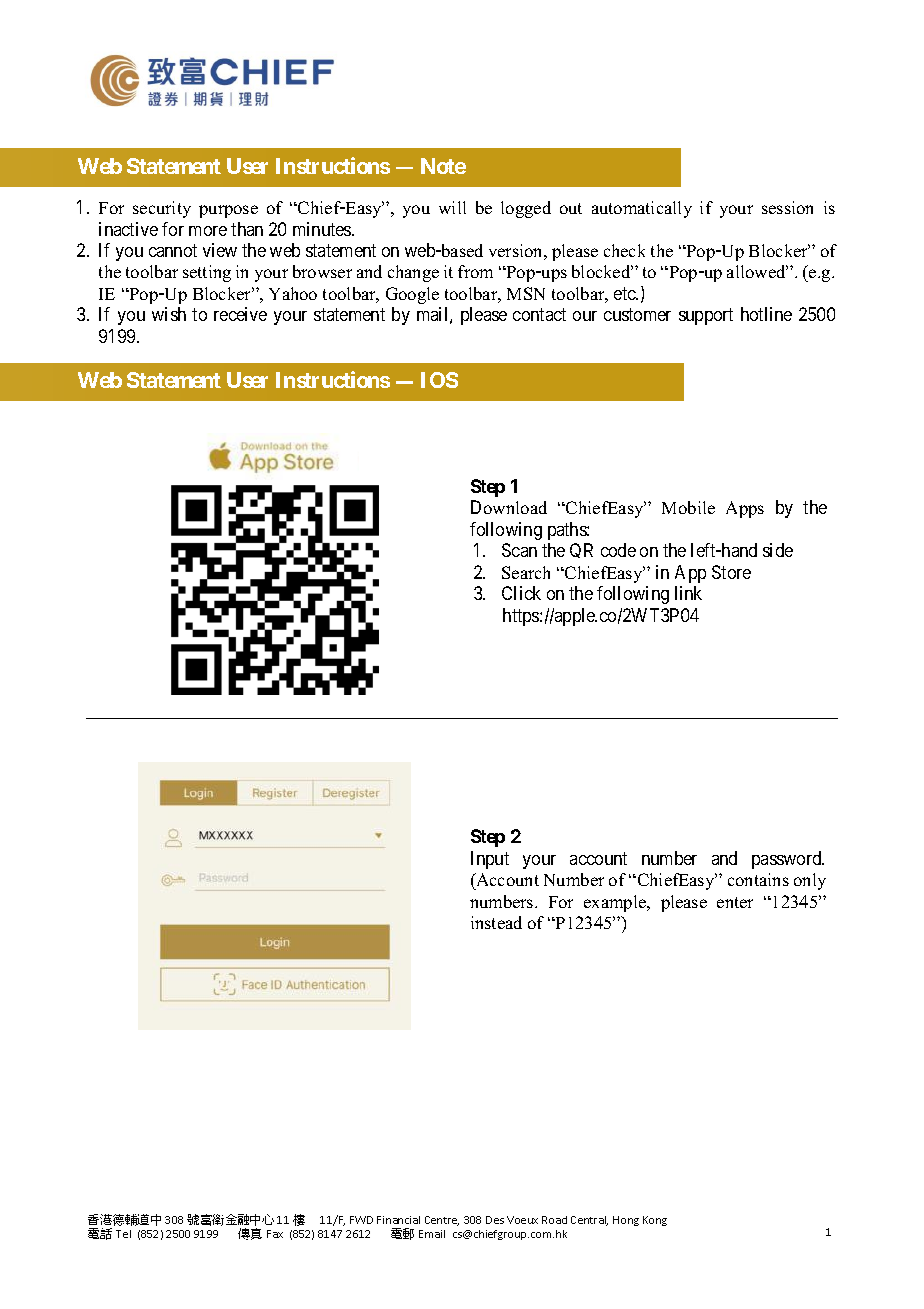 This screenshot has width=924, height=1309. What do you see at coordinates (787, 207) in the screenshot?
I see `session` at bounding box center [787, 207].
